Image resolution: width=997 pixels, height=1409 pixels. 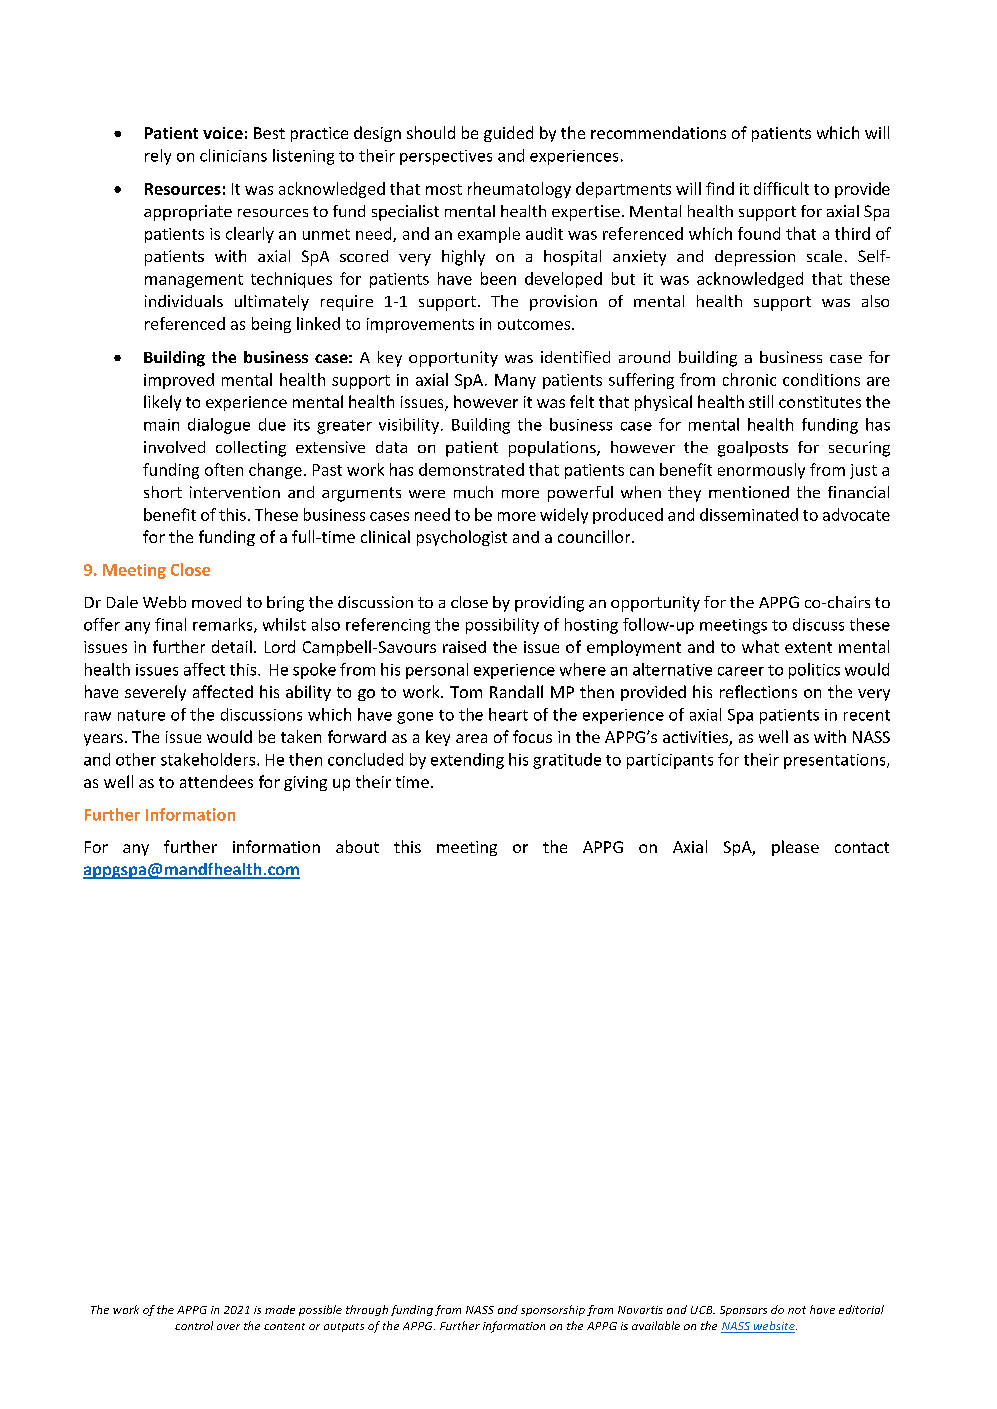 I want to click on difficult, so click(x=781, y=188).
